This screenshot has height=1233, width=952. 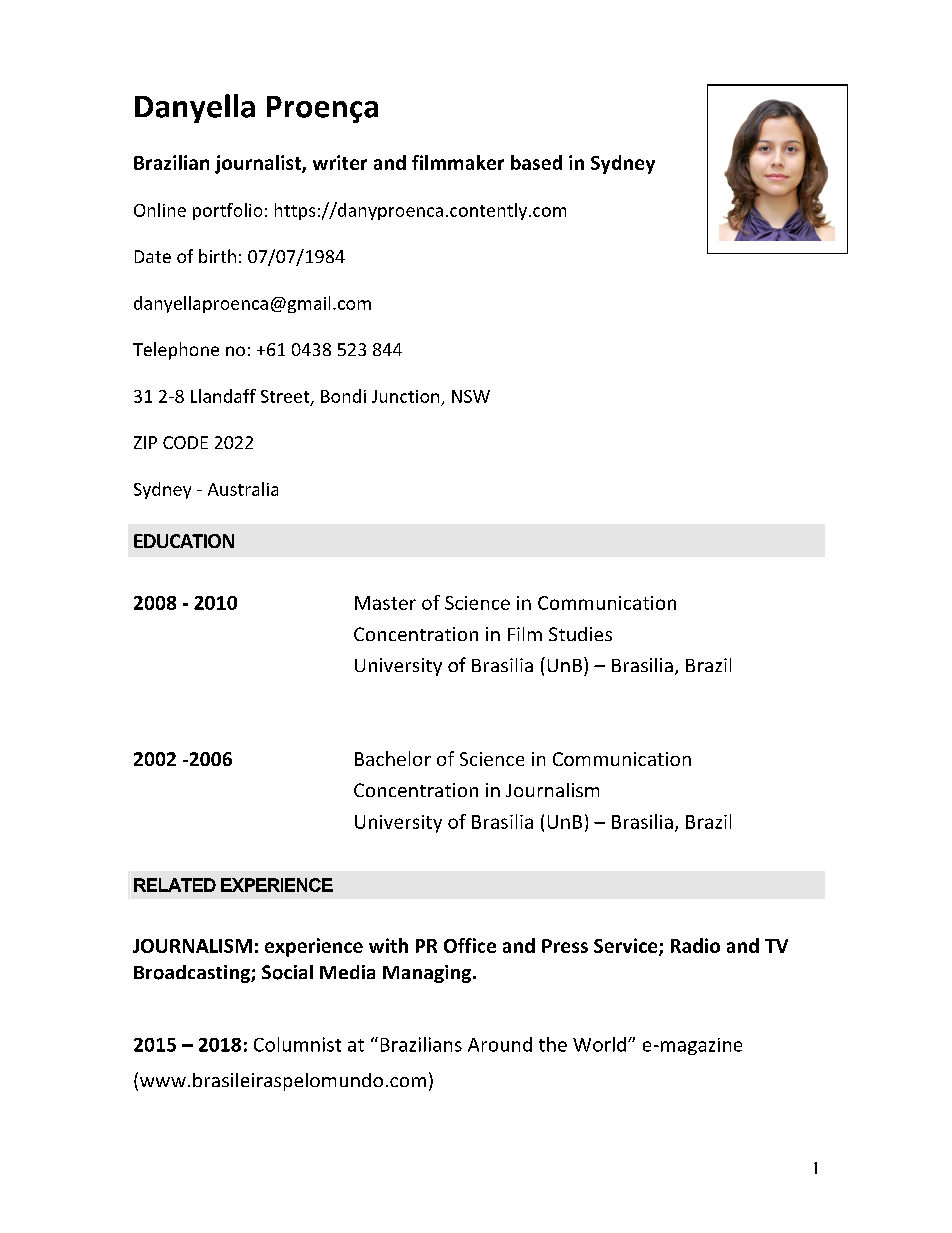 What do you see at coordinates (340, 162) in the screenshot?
I see `writer` at bounding box center [340, 162].
